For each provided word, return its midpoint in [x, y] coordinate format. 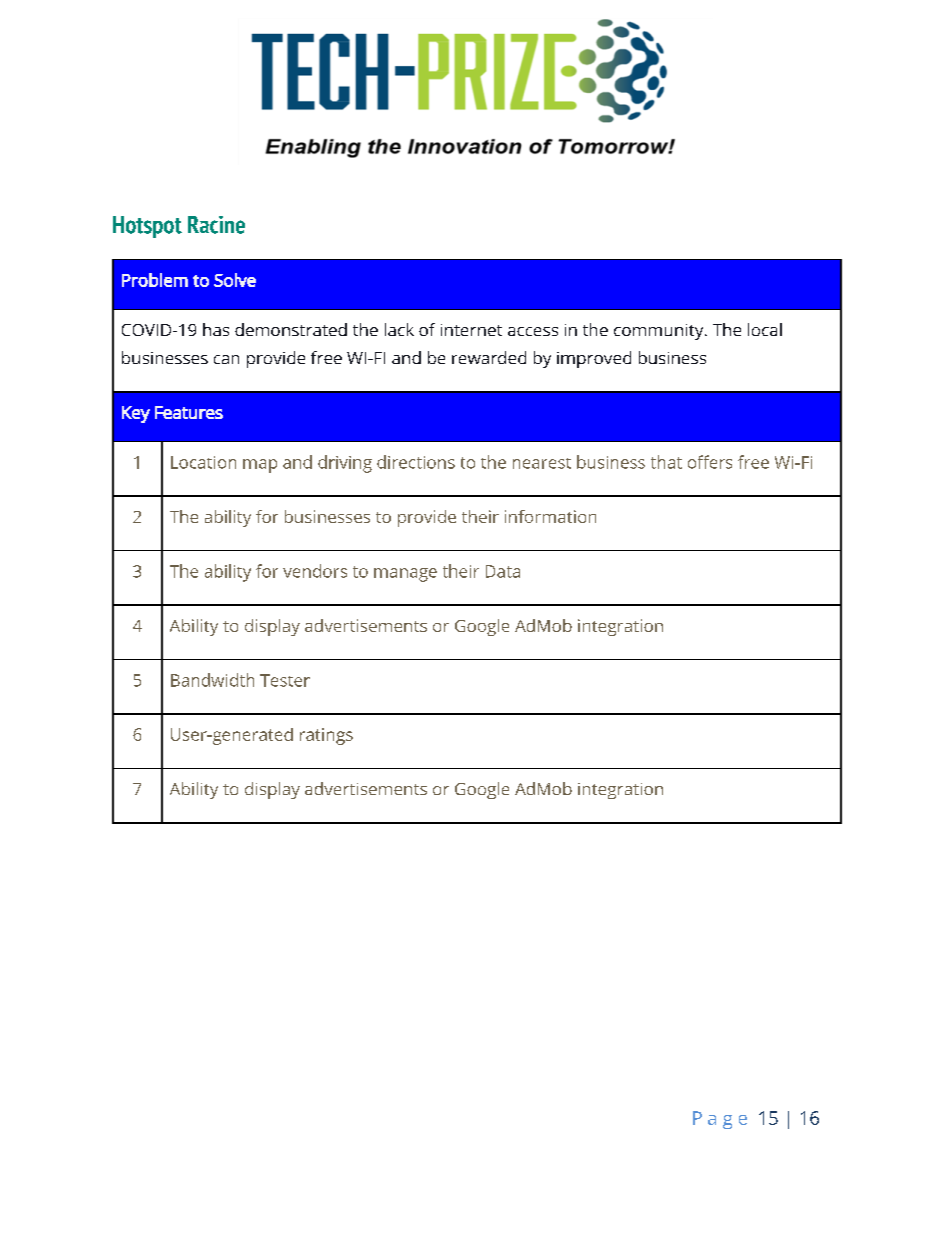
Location [203, 462]
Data [503, 571]
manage [405, 575]
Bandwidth [212, 680]
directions [416, 462]
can [226, 359]
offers [710, 462]
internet [471, 330]
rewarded [489, 357]
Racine [216, 225]
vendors [315, 571]
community [660, 332]
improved [594, 359]
